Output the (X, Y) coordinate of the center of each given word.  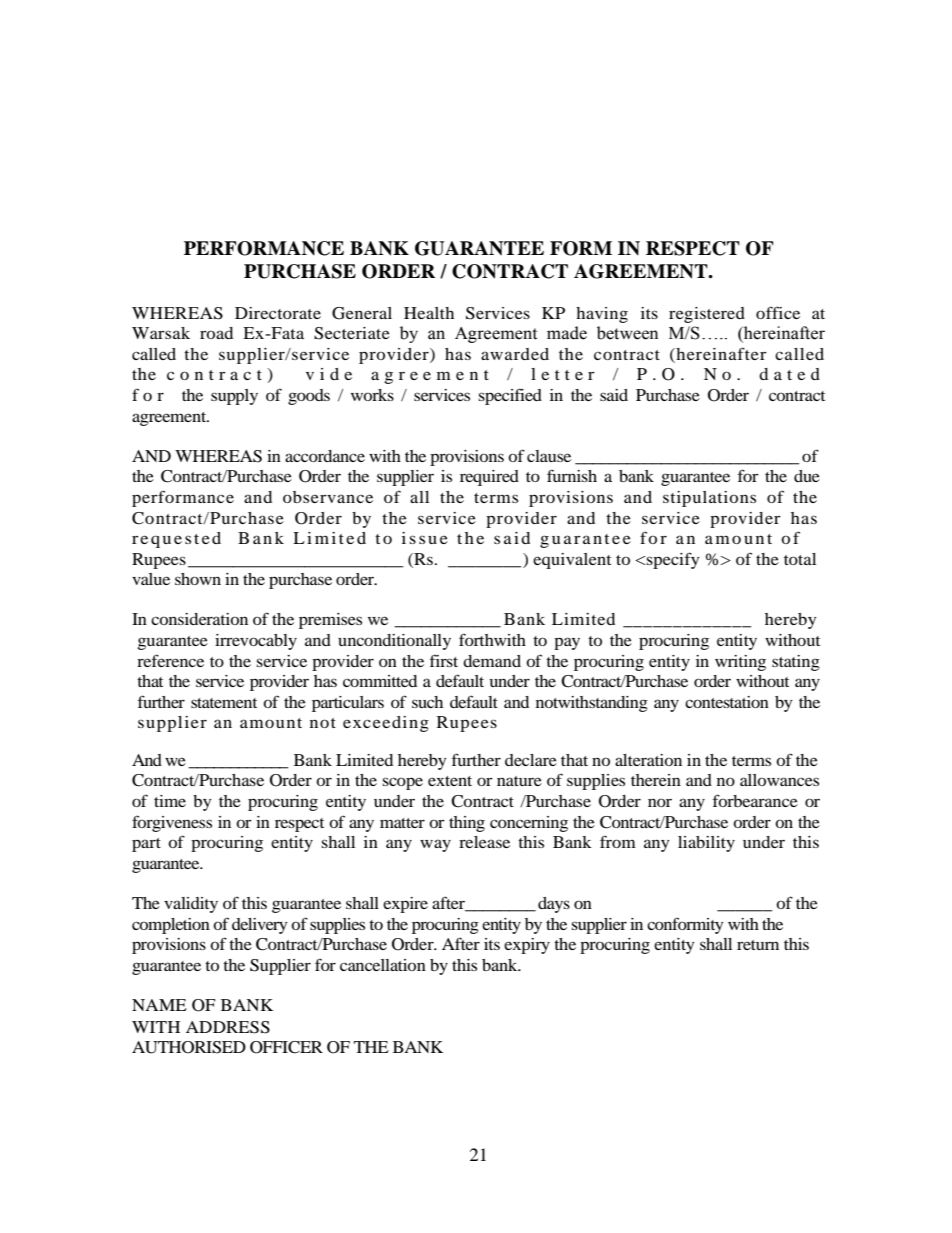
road (216, 333)
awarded (515, 354)
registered (707, 315)
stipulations (709, 499)
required (489, 478)
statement (224, 703)
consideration (199, 619)
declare (531, 760)
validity (191, 905)
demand (492, 661)
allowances (779, 780)
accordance (325, 456)
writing (740, 663)
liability (706, 844)
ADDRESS (228, 1027)
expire (405, 905)
